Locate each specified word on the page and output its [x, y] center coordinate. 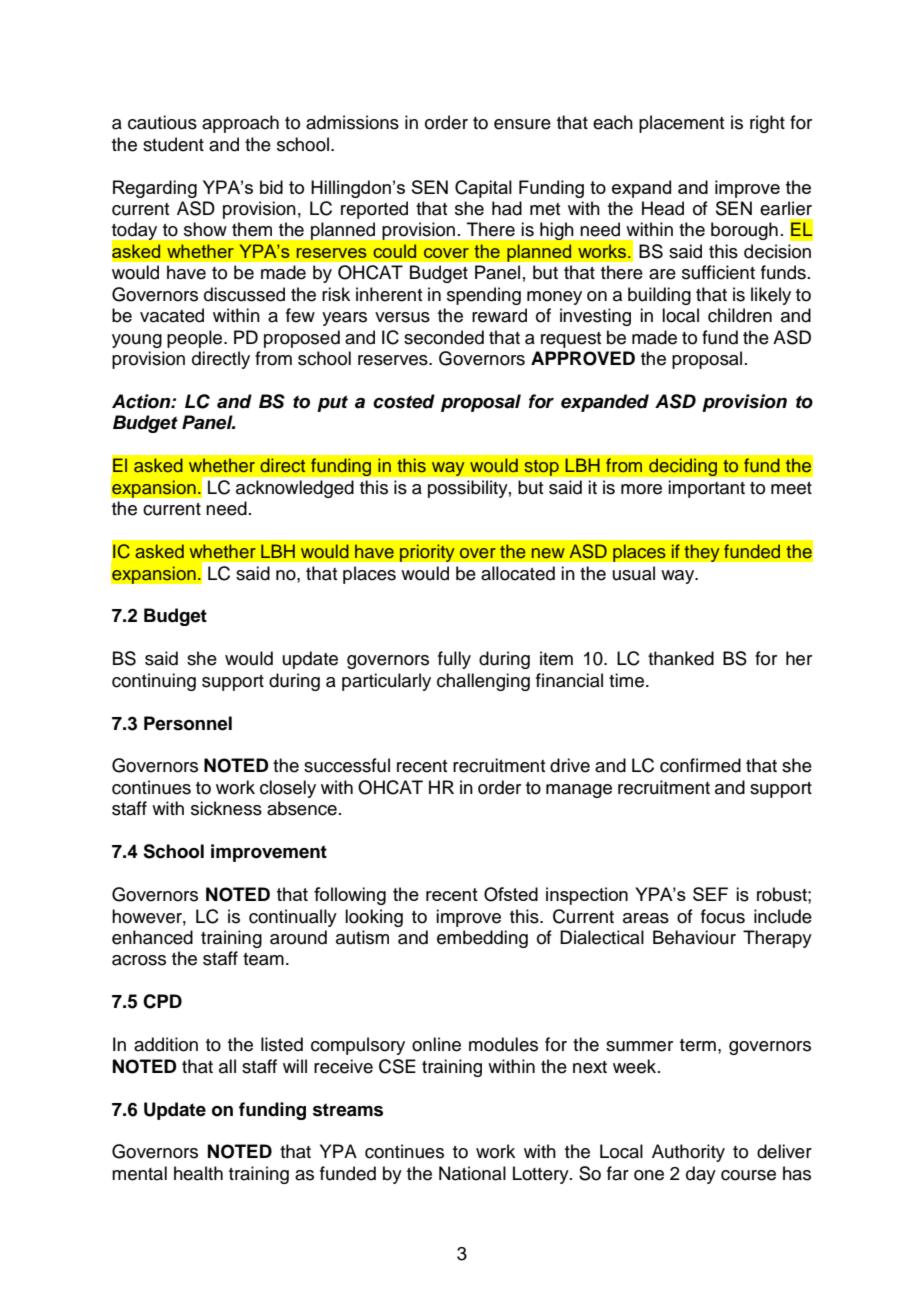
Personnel [188, 723]
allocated [518, 573]
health [198, 1173]
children [740, 315]
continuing [154, 682]
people [196, 339]
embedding [482, 939]
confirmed [700, 765]
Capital [483, 189]
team [263, 959]
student [173, 144]
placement [681, 124]
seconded [444, 337]
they [702, 553]
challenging [483, 682]
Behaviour [694, 937]
